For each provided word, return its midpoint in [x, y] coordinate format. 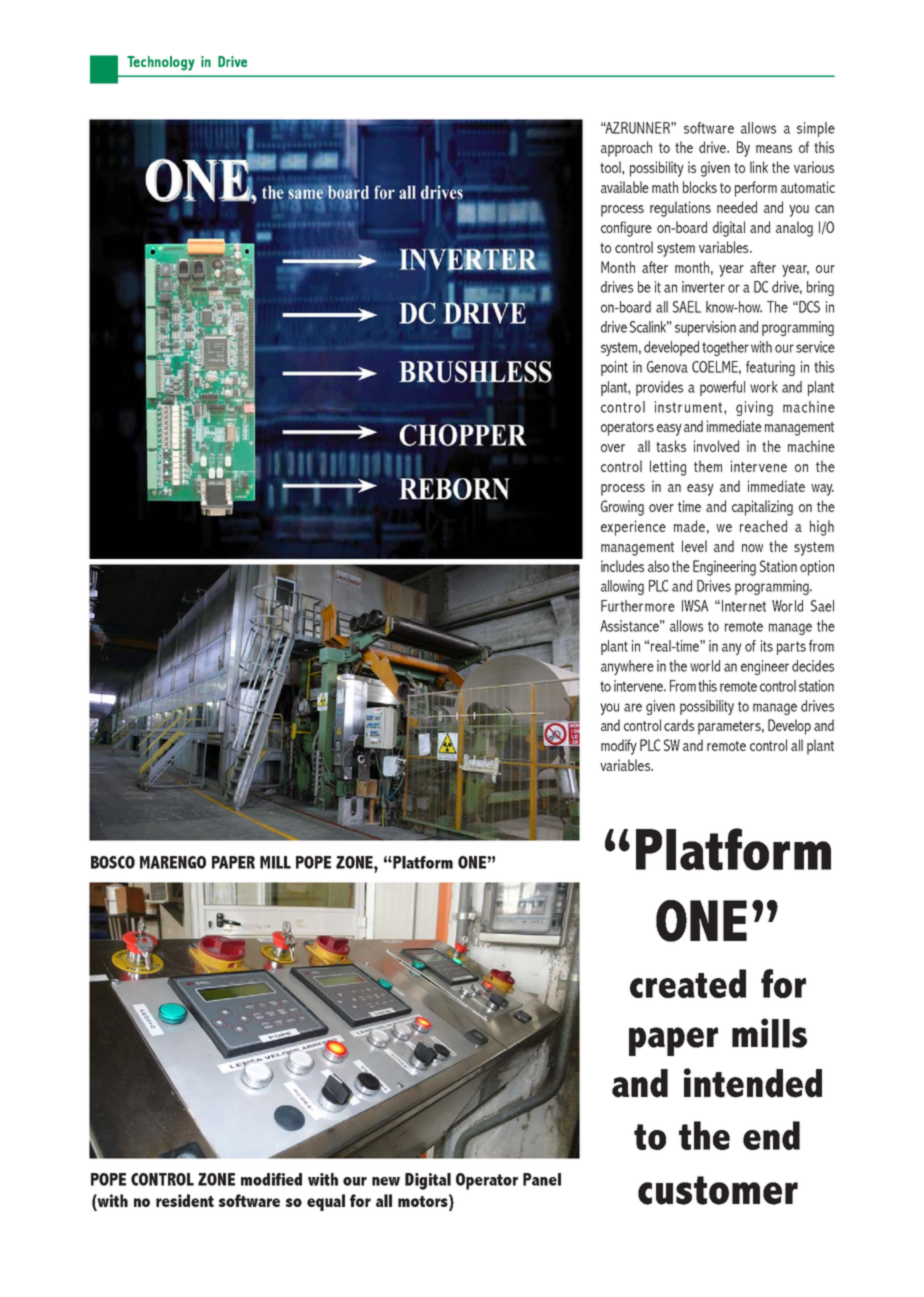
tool [611, 167]
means [774, 149]
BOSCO [113, 862]
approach [626, 149]
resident [185, 1200]
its [767, 646]
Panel [542, 1179]
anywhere [627, 667]
